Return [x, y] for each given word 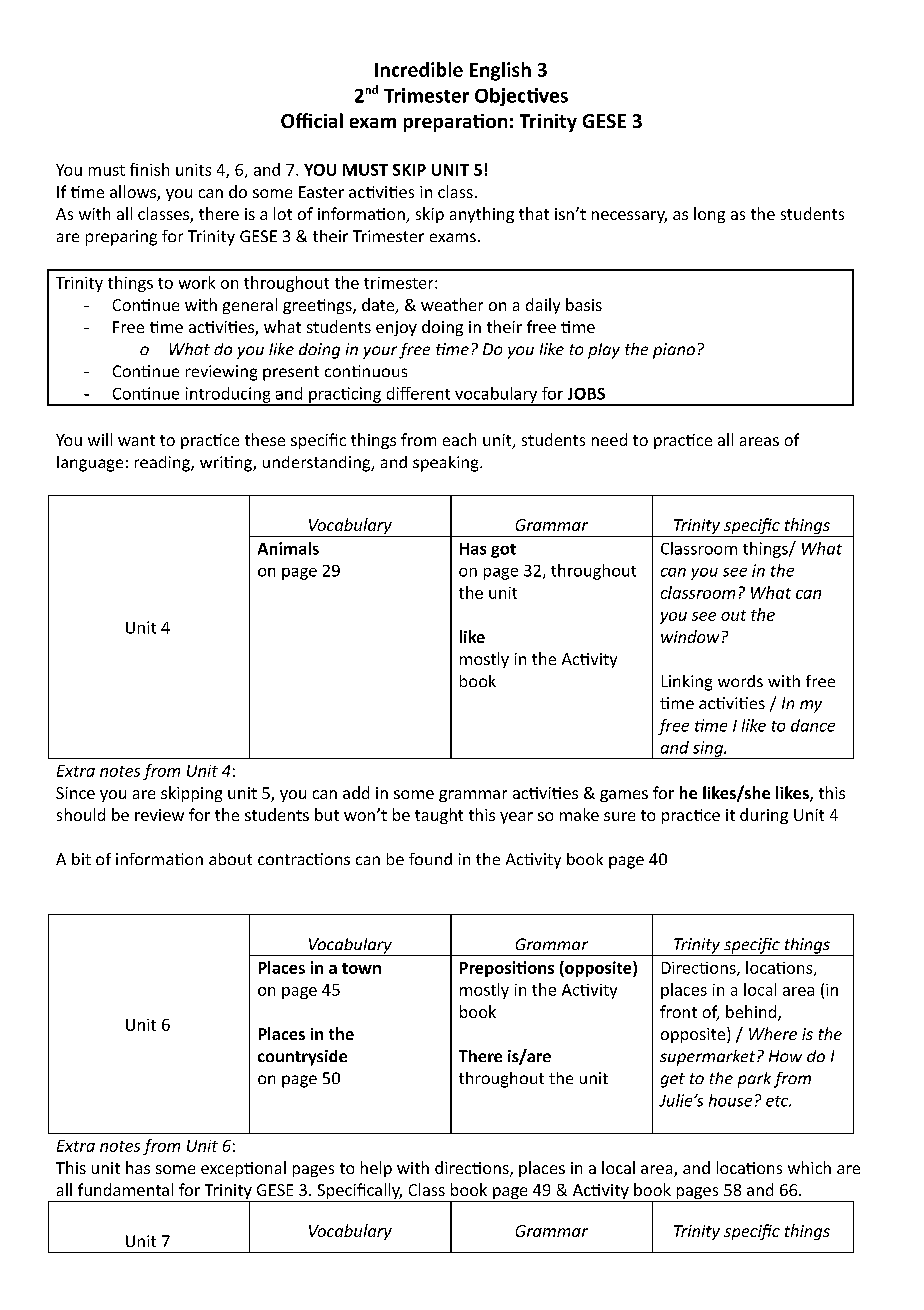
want [136, 440]
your [380, 352]
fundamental [125, 1189]
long [709, 215]
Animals [288, 548]
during [764, 816]
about [230, 859]
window [690, 636]
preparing [121, 238]
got [503, 551]
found [430, 859]
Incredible [419, 69]
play [604, 351]
